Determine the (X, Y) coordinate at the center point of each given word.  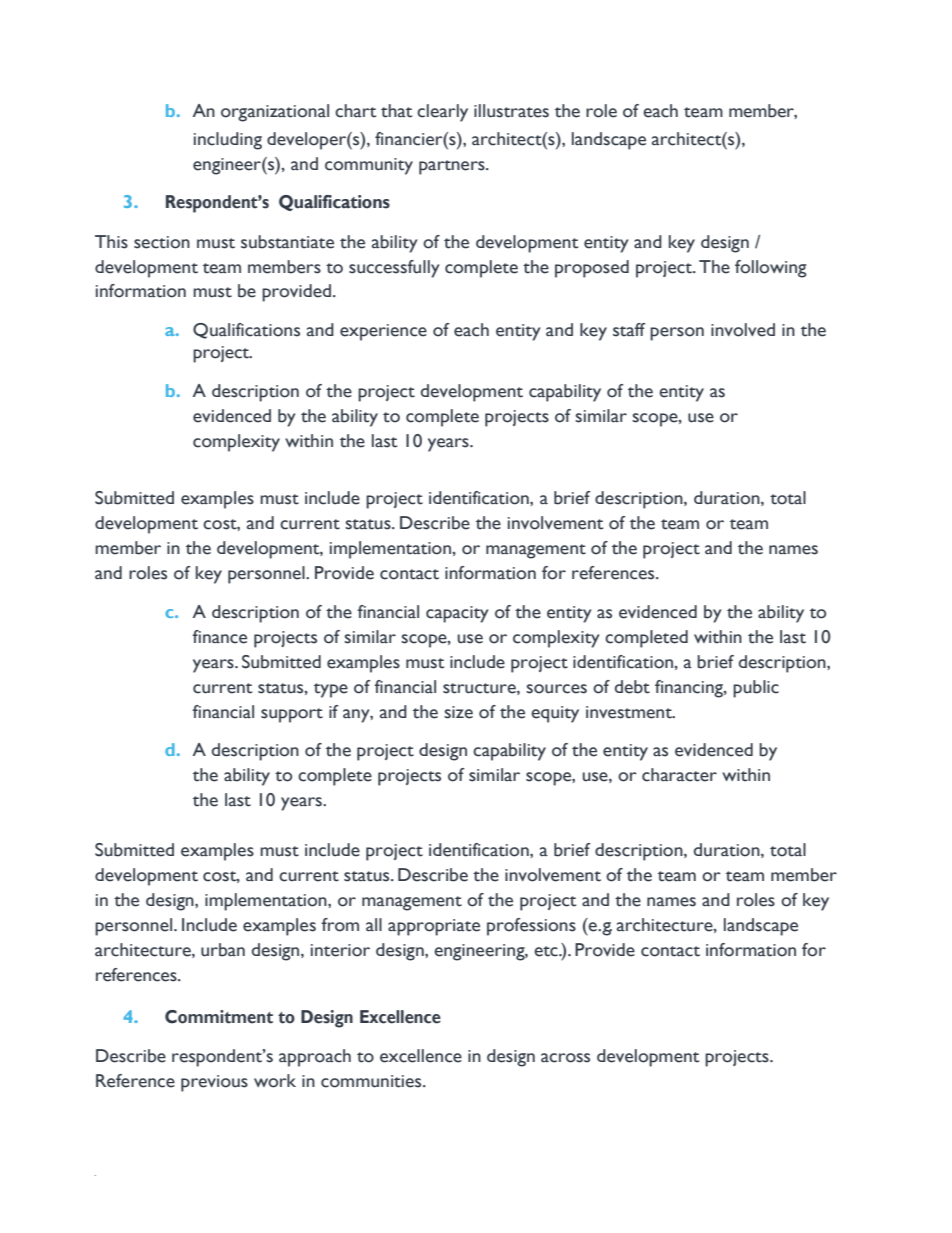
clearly (442, 113)
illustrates (511, 111)
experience (383, 332)
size (458, 712)
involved (743, 330)
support (292, 715)
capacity (457, 614)
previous (214, 1083)
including (228, 141)
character (679, 775)
